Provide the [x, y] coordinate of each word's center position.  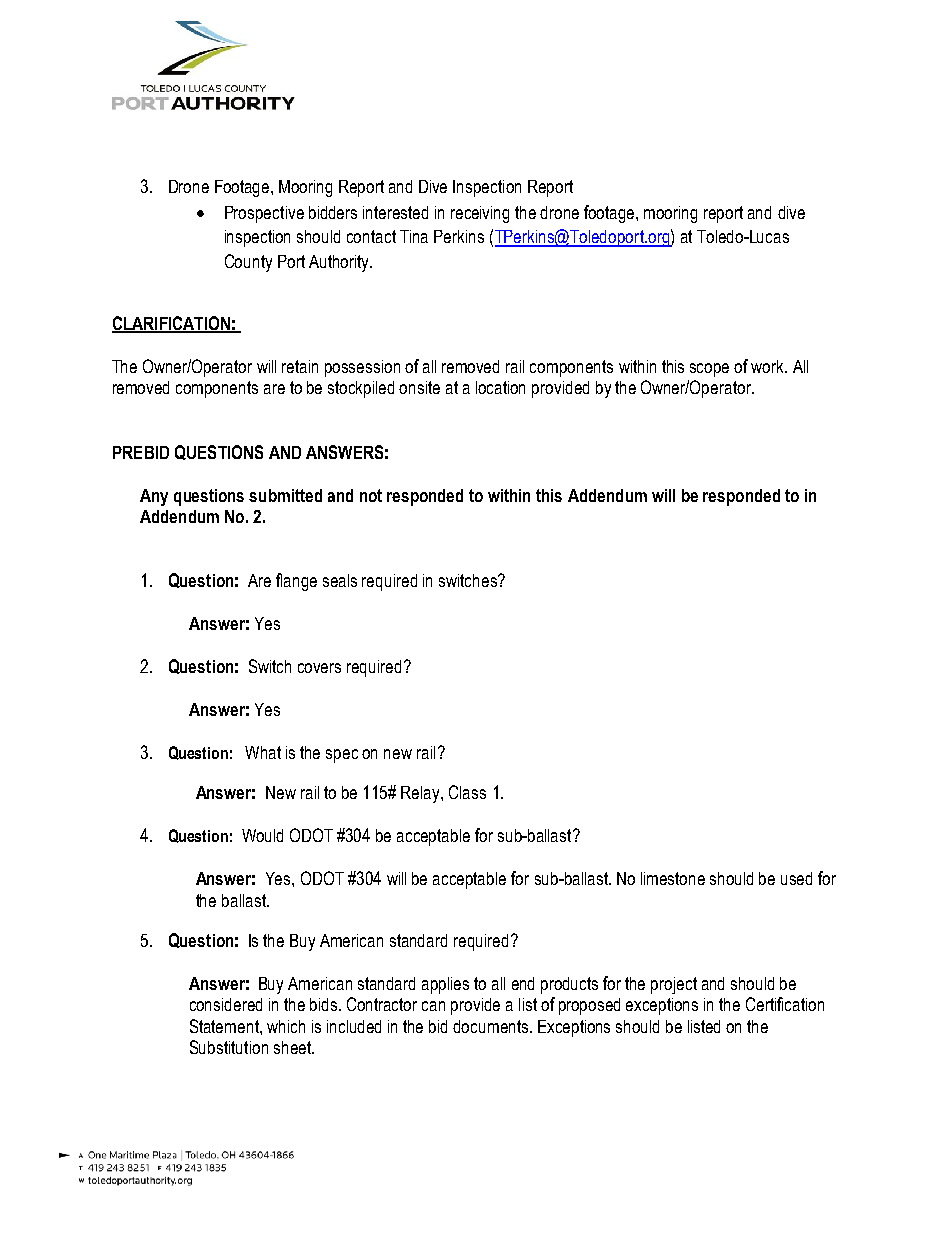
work [769, 366]
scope [709, 370]
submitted [285, 495]
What [263, 752]
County [248, 263]
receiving [480, 214]
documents [490, 1026]
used [796, 878]
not [371, 495]
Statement [225, 1026]
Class [467, 792]
